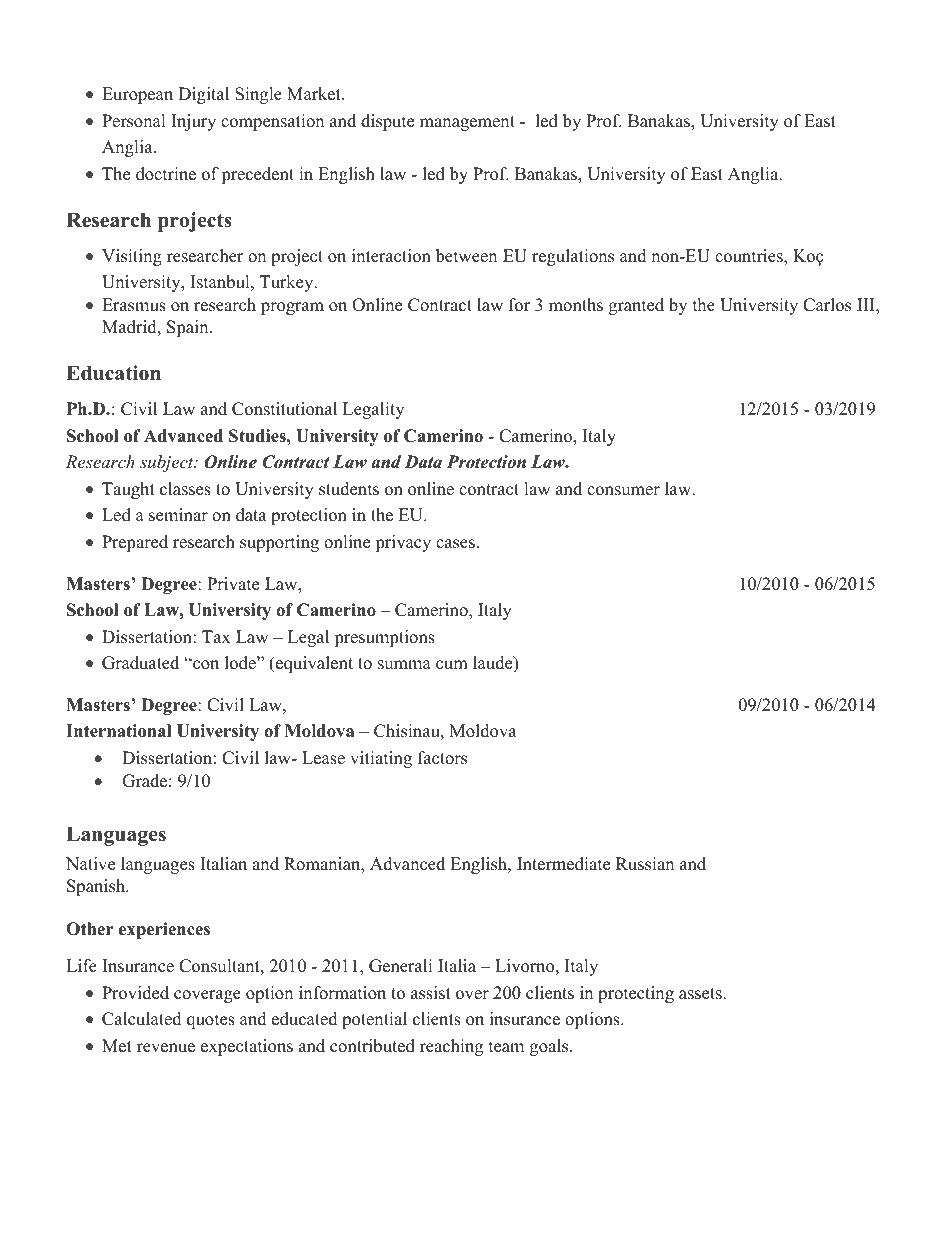 The image size is (952, 1233). Describe the element at coordinates (576, 305) in the page. I see `months` at that location.
